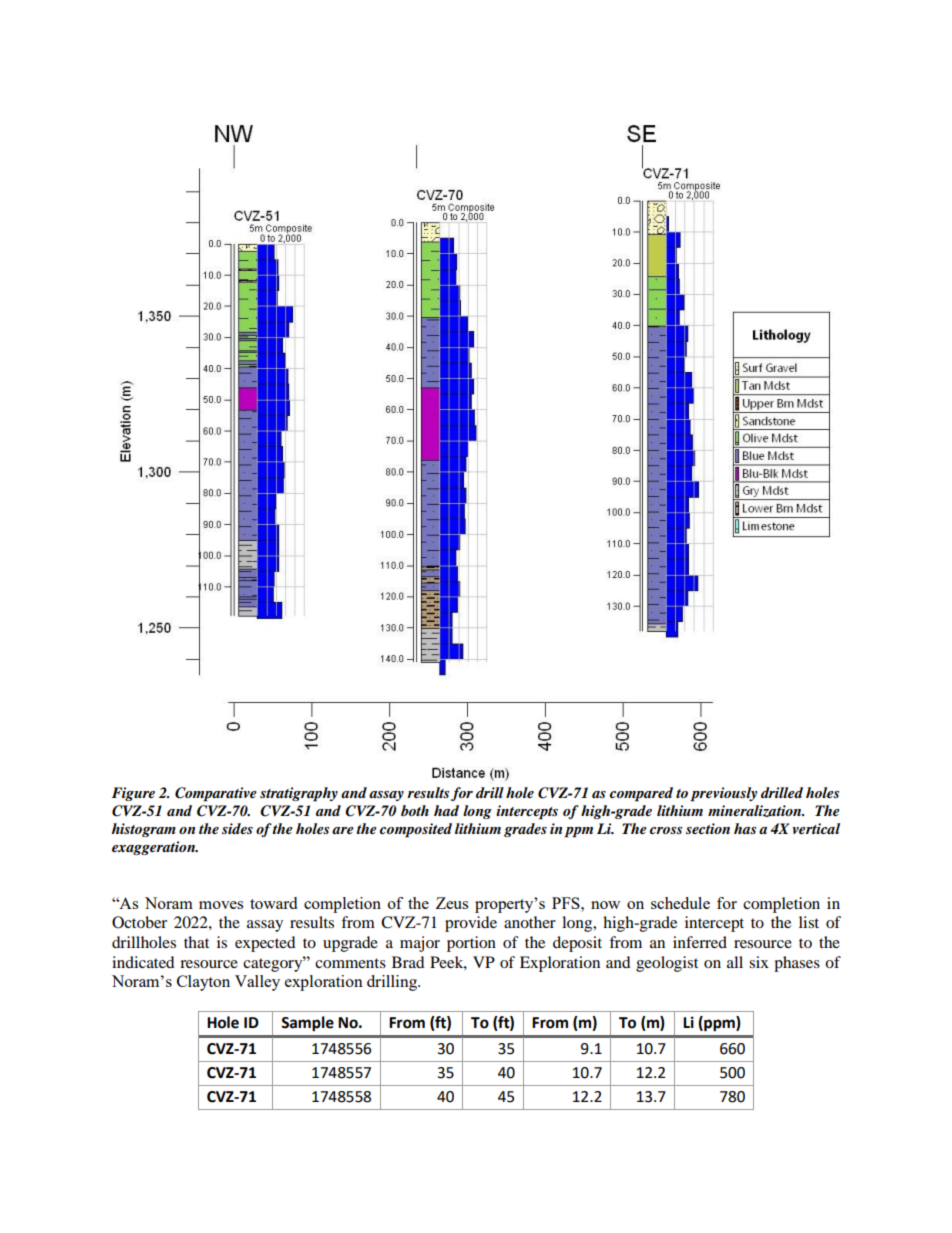 This page has height=1233, width=952. What do you see at coordinates (154, 848) in the page?
I see `exaggeration` at bounding box center [154, 848].
